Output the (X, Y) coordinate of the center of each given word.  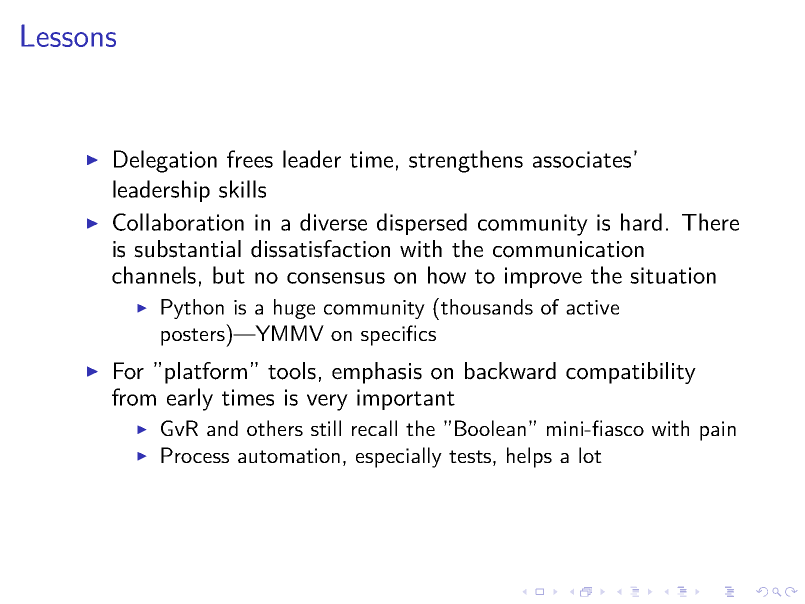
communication (568, 249)
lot (590, 455)
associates (582, 159)
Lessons (68, 35)
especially (399, 457)
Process (195, 455)
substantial (187, 249)
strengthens (466, 161)
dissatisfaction (320, 249)
